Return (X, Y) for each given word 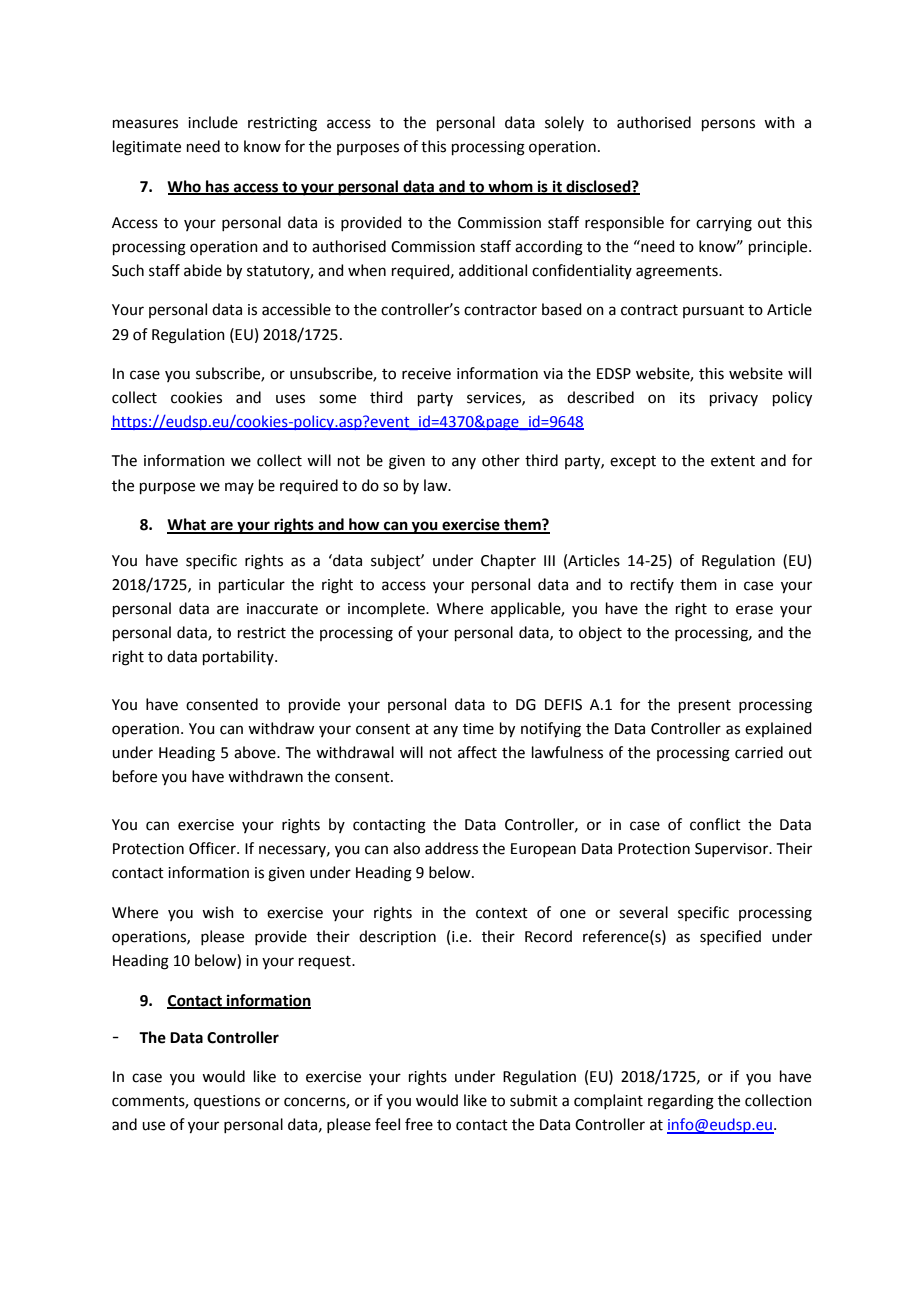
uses (290, 399)
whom (510, 187)
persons (728, 125)
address (451, 848)
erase (754, 610)
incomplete (387, 609)
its (687, 398)
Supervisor (733, 850)
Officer (213, 848)
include (213, 122)
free (419, 1124)
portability (239, 657)
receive (426, 374)
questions (227, 1102)
